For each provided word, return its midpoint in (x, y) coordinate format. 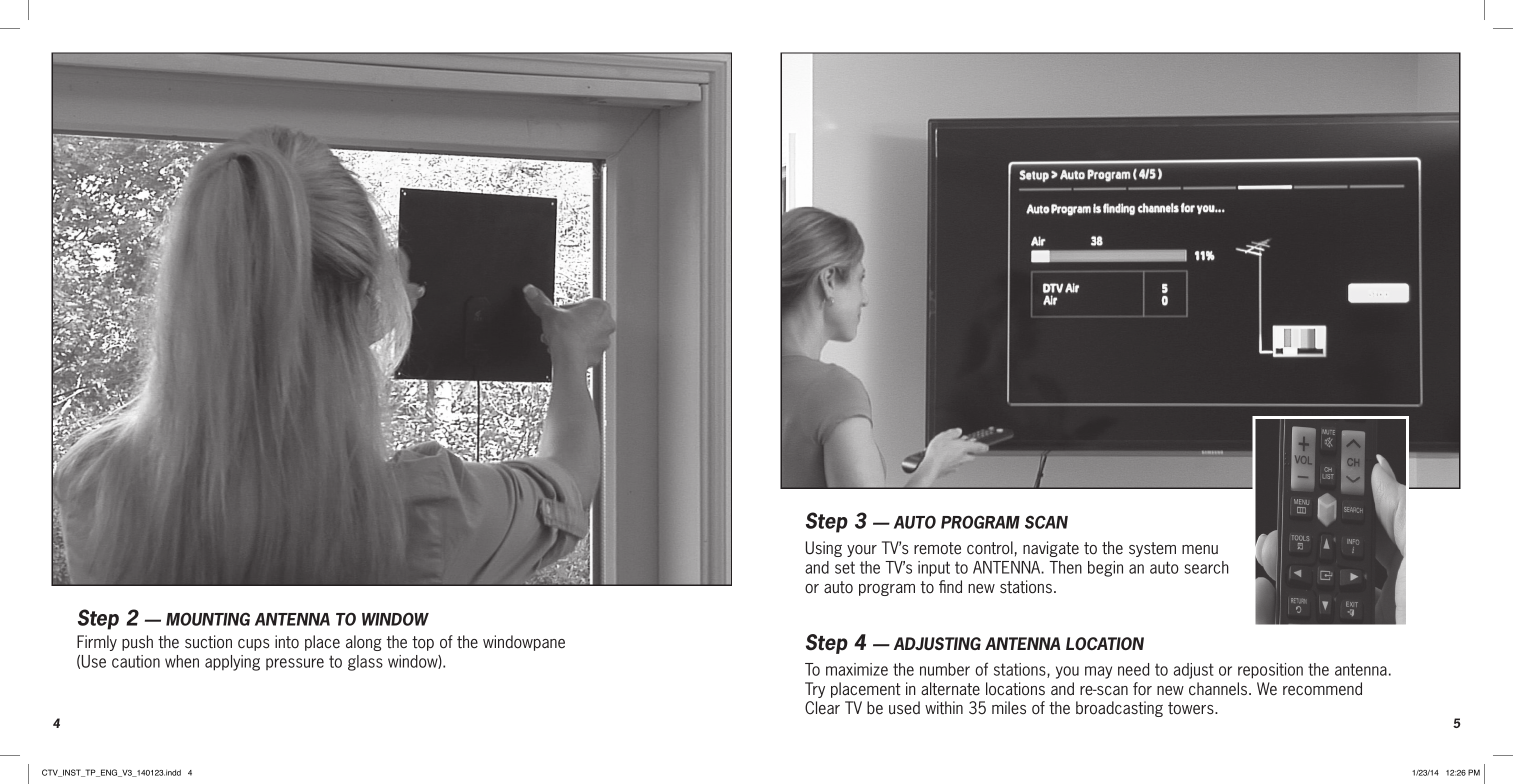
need (1133, 669)
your (862, 551)
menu (1200, 550)
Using (824, 549)
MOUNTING (208, 619)
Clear (822, 708)
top (423, 643)
